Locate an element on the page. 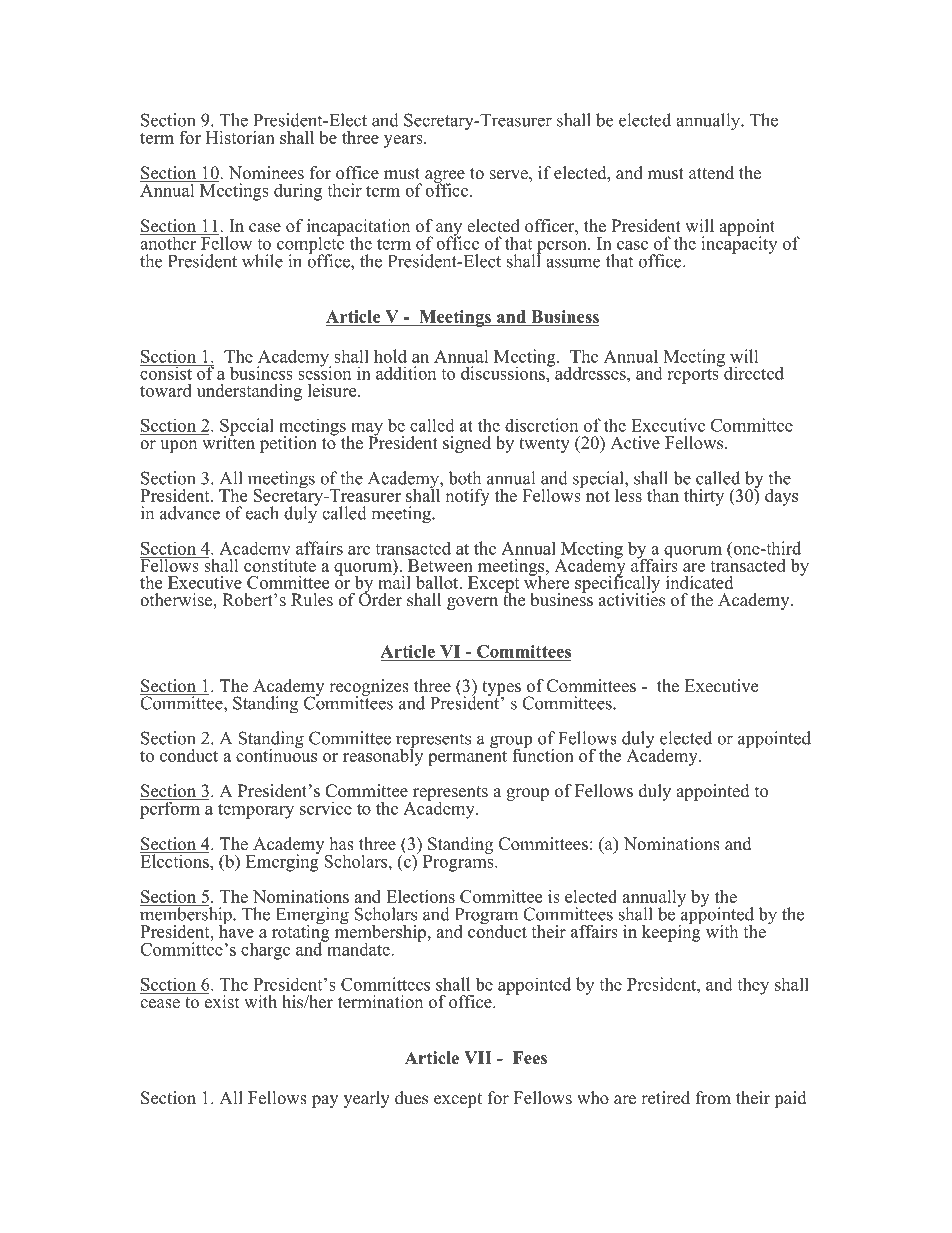 This page has width=952, height=1233. agree is located at coordinates (445, 177).
